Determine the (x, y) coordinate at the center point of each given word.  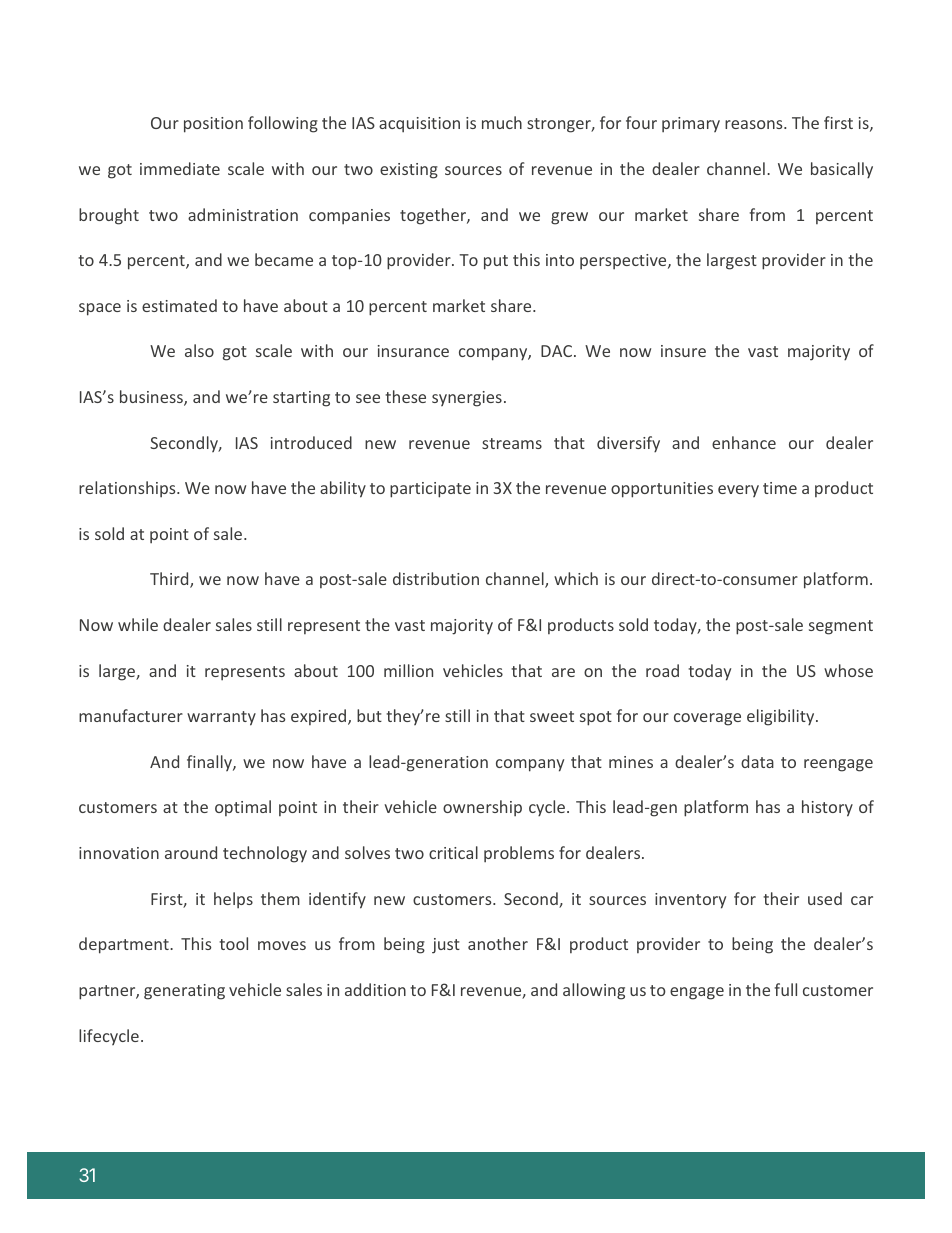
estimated (179, 305)
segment (841, 627)
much (502, 122)
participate (430, 490)
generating (184, 992)
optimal (243, 808)
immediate (180, 168)
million (408, 670)
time (780, 488)
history (827, 808)
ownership (482, 808)
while (138, 624)
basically (842, 170)
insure (683, 351)
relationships (128, 489)
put (496, 262)
